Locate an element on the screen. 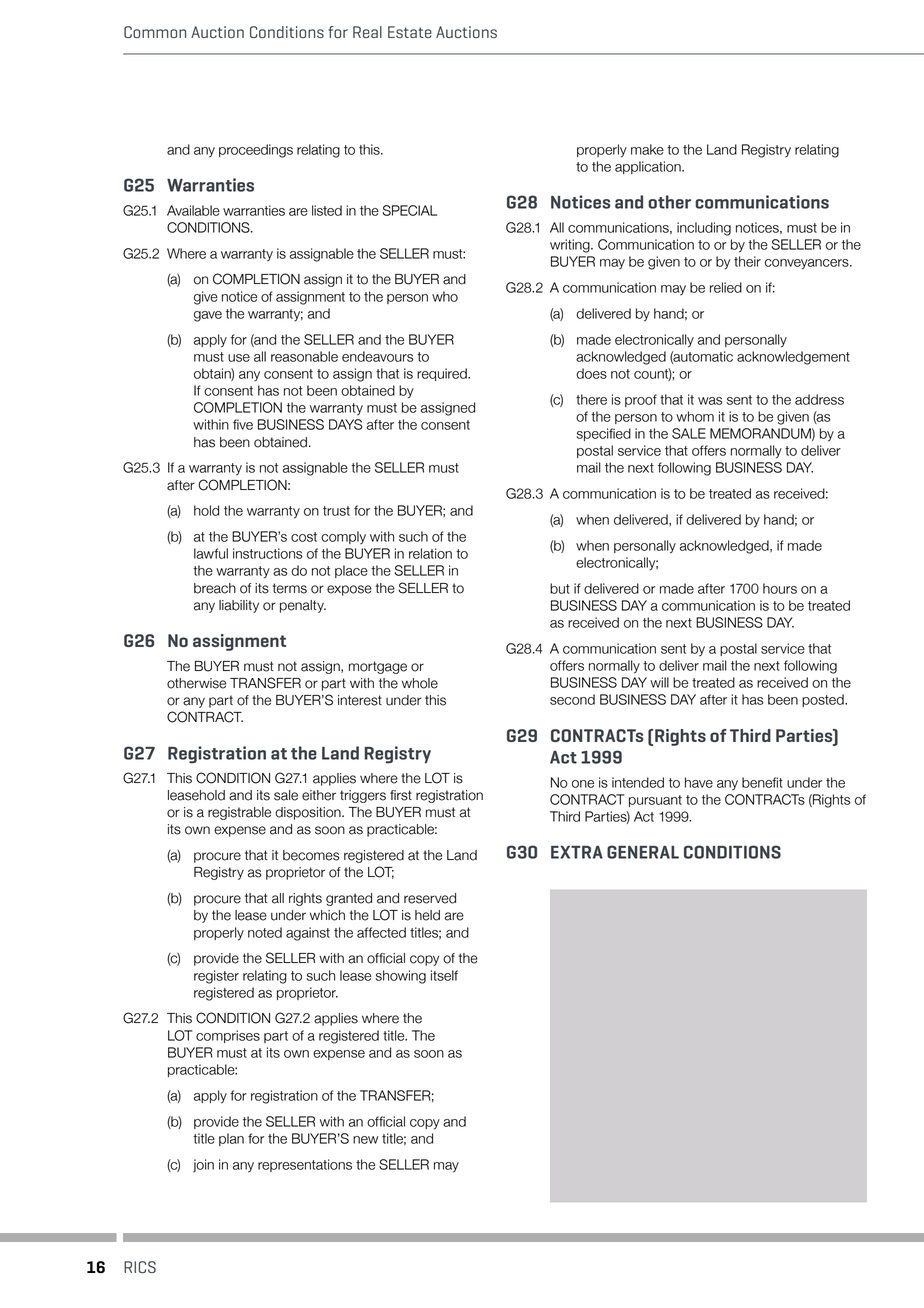 This screenshot has width=924, height=1308. make is located at coordinates (647, 149).
